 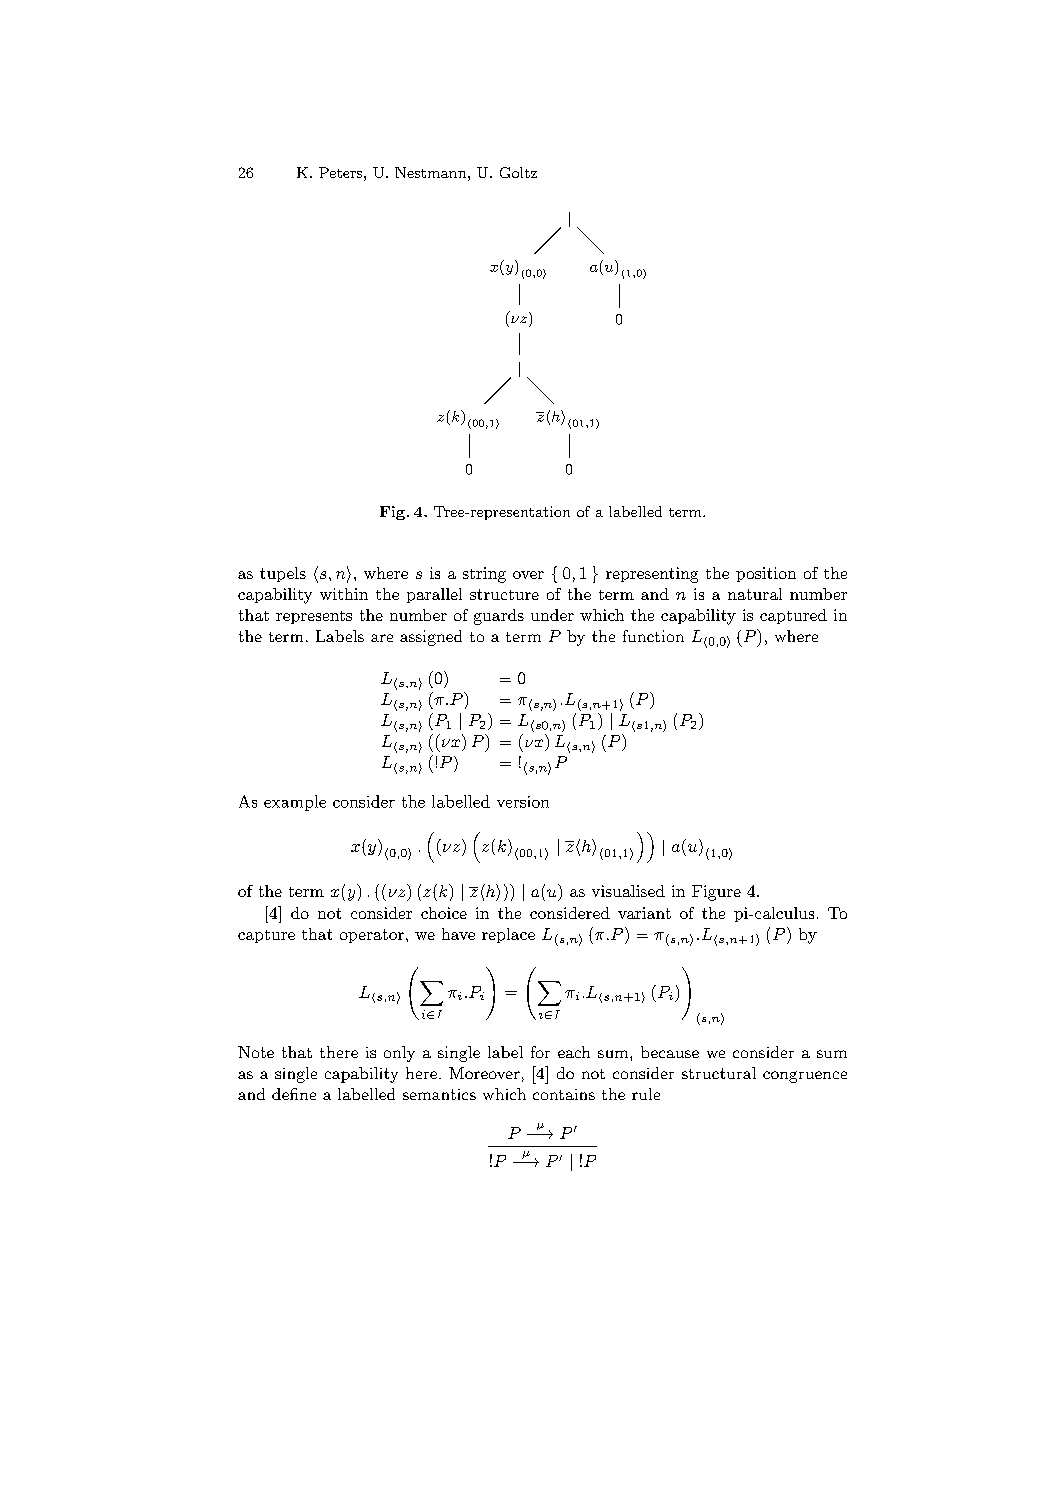 I want to click on Goltz, so click(x=518, y=172).
